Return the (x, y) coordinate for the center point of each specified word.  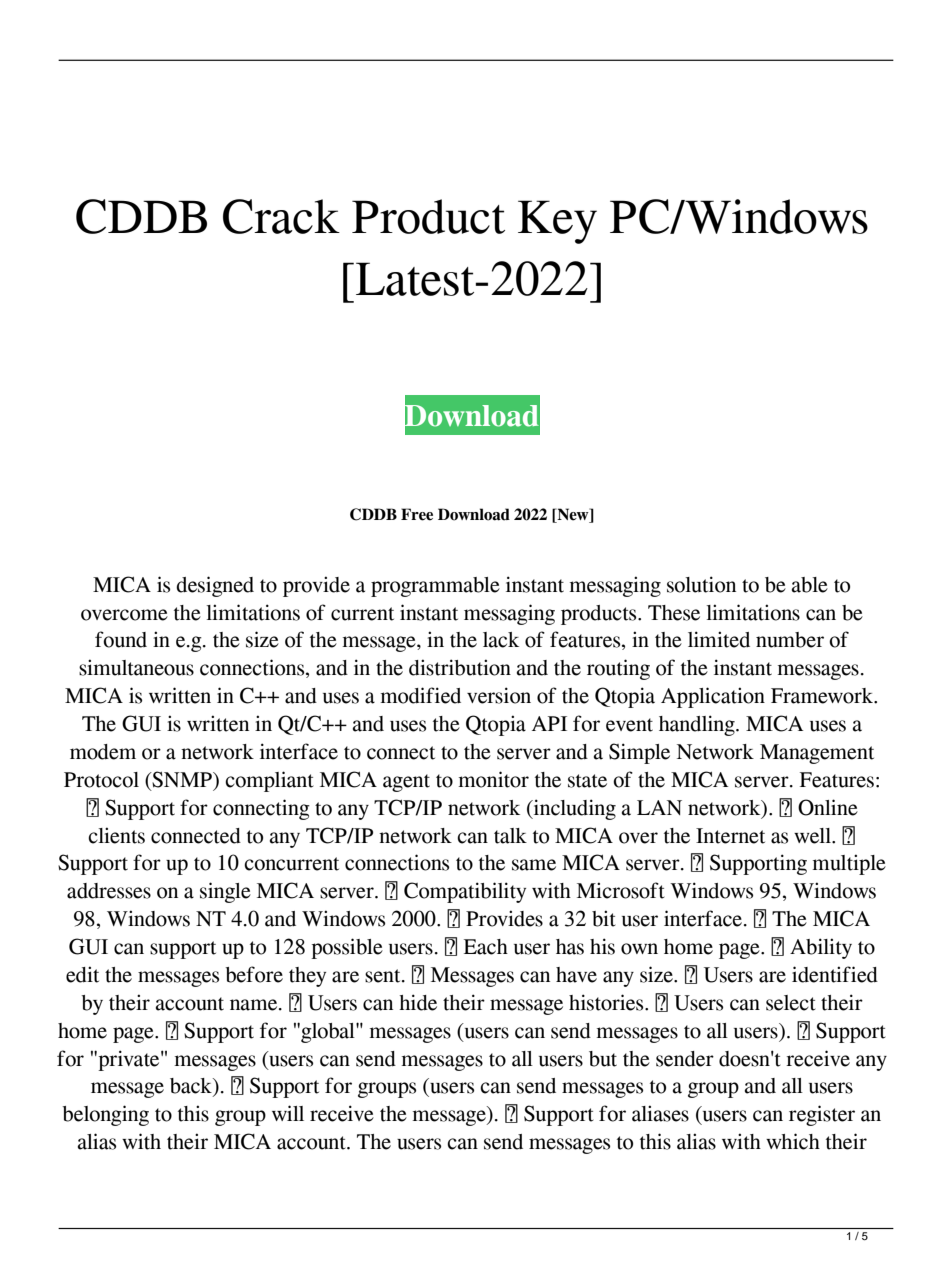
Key (557, 222)
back (192, 1087)
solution (701, 584)
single (225, 892)
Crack (281, 216)
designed (215, 586)
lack (501, 640)
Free (417, 514)
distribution (460, 667)
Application (713, 697)
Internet (730, 836)
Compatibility (465, 892)
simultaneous (136, 667)
